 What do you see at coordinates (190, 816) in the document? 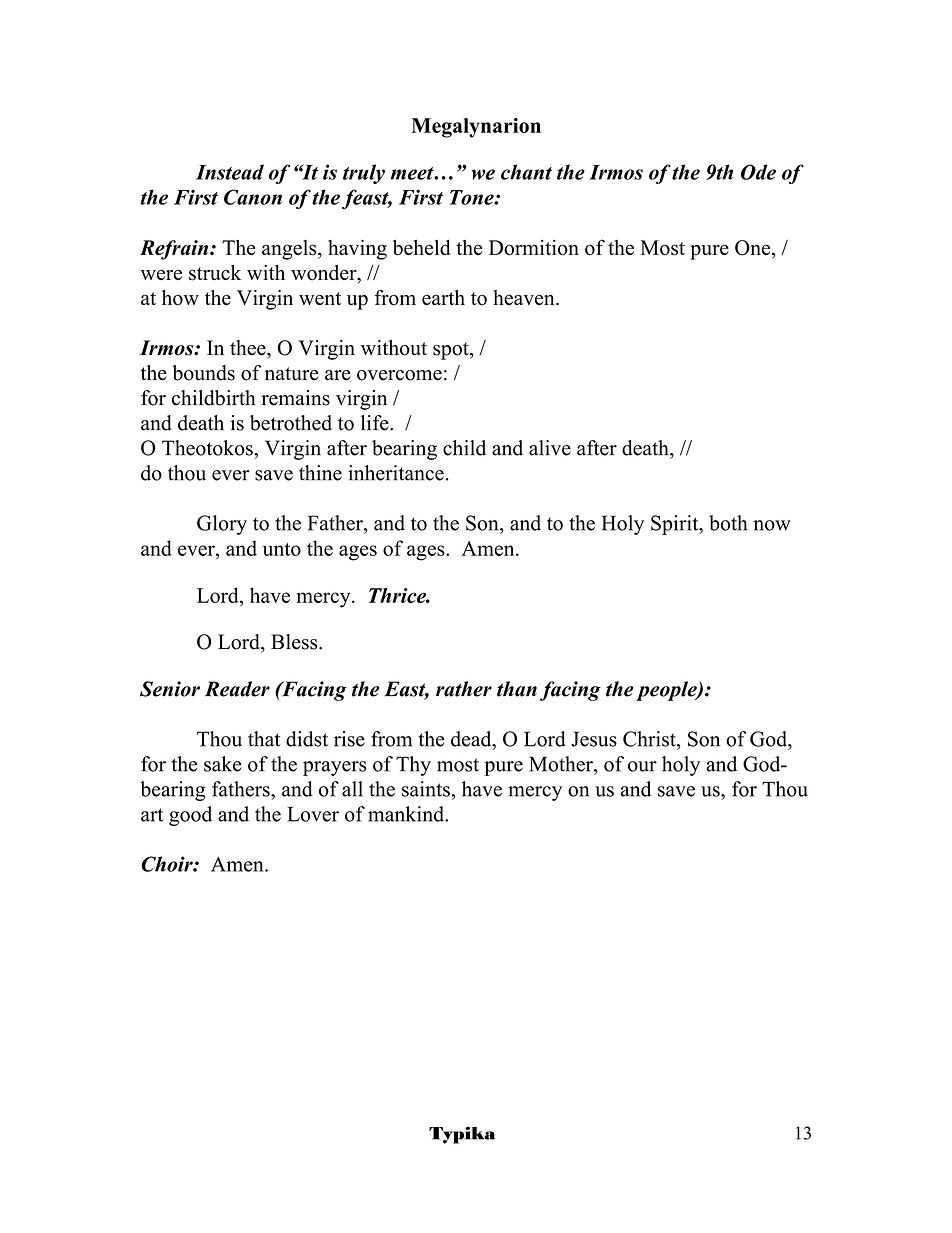
I see `good` at bounding box center [190, 816].
